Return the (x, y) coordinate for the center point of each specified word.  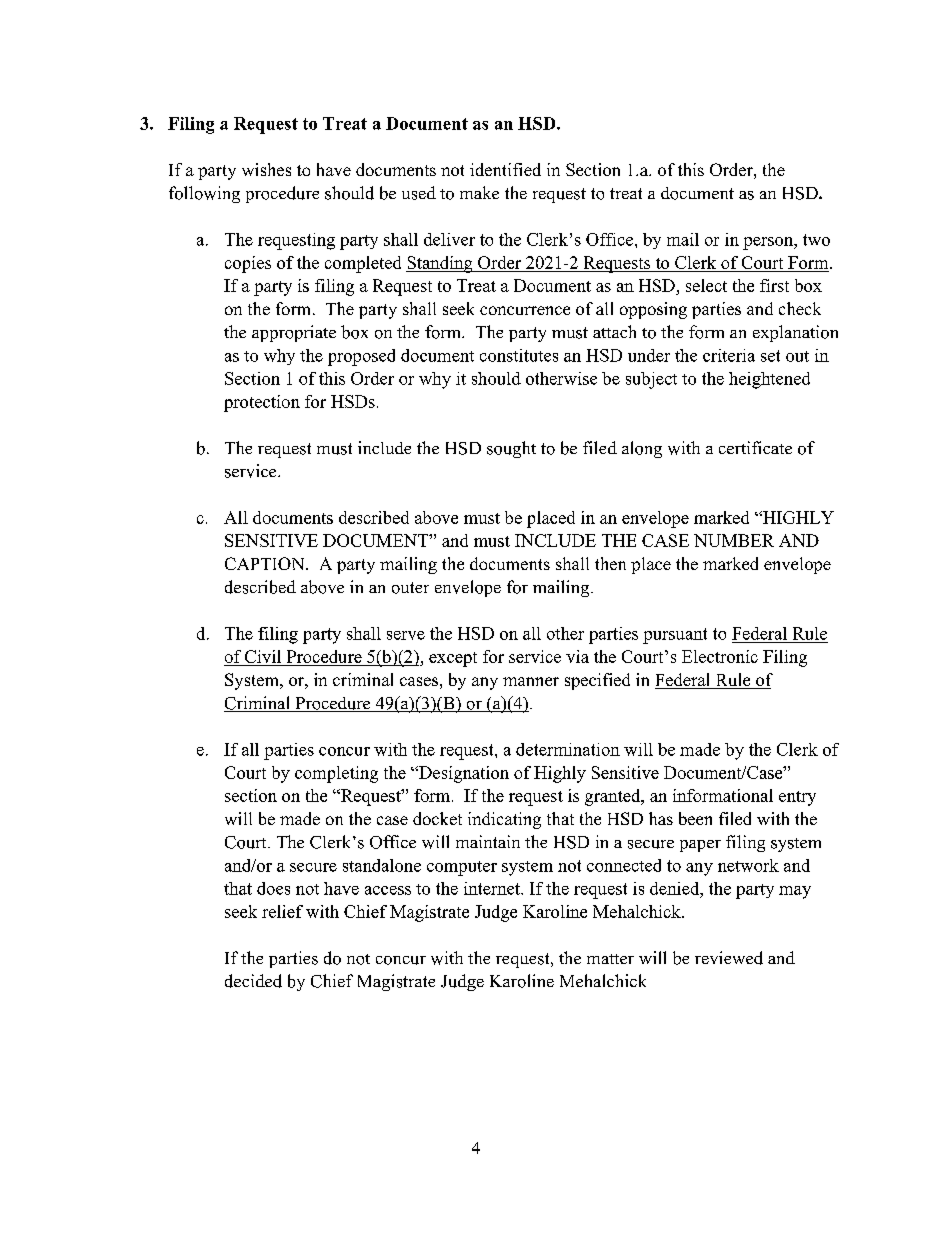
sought (511, 449)
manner (531, 681)
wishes (266, 169)
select (706, 285)
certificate (755, 447)
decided (253, 981)
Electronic (720, 656)
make (479, 192)
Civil (263, 656)
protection (262, 403)
